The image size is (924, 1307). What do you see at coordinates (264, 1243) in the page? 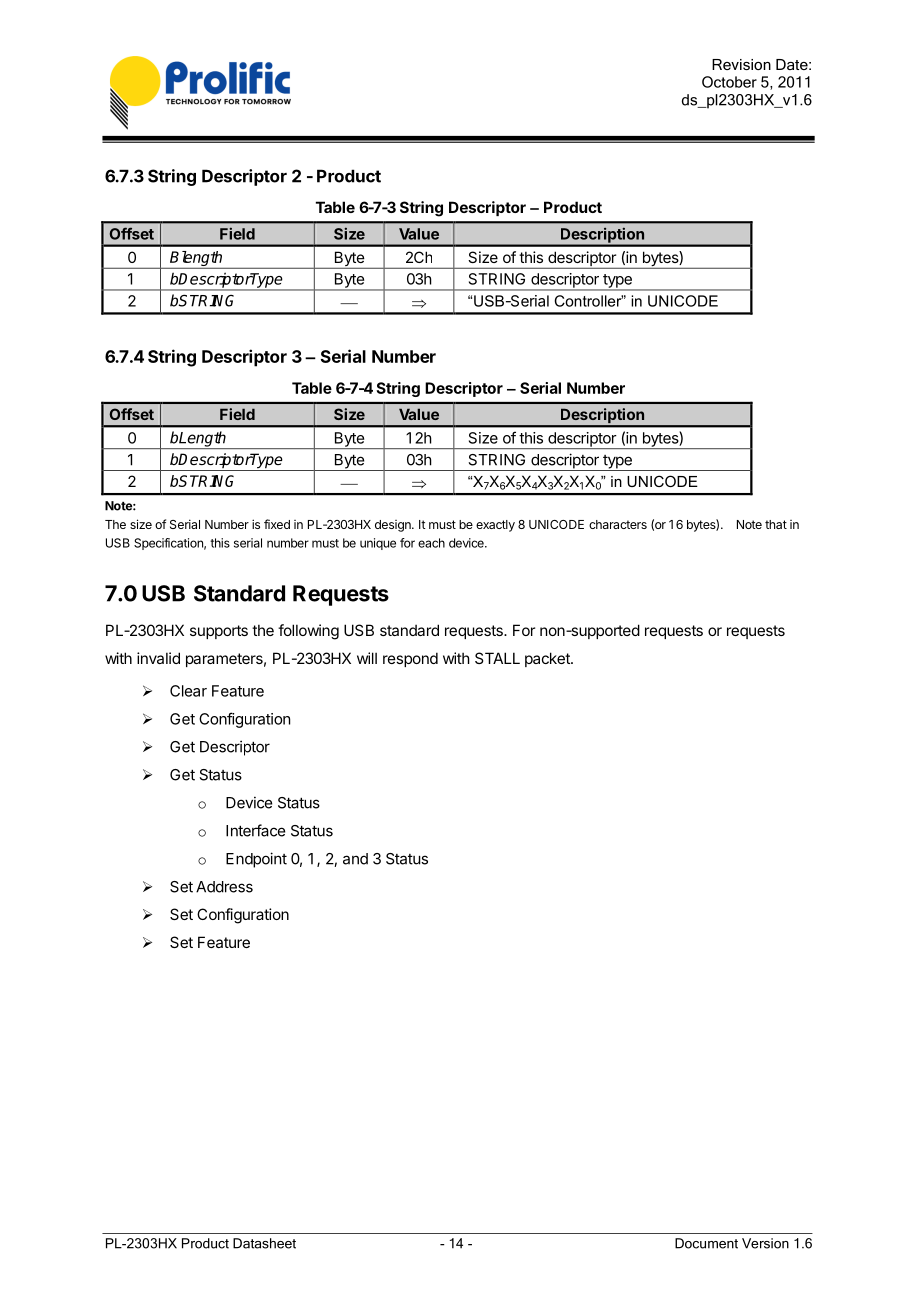
I see `Datasheet` at bounding box center [264, 1243].
